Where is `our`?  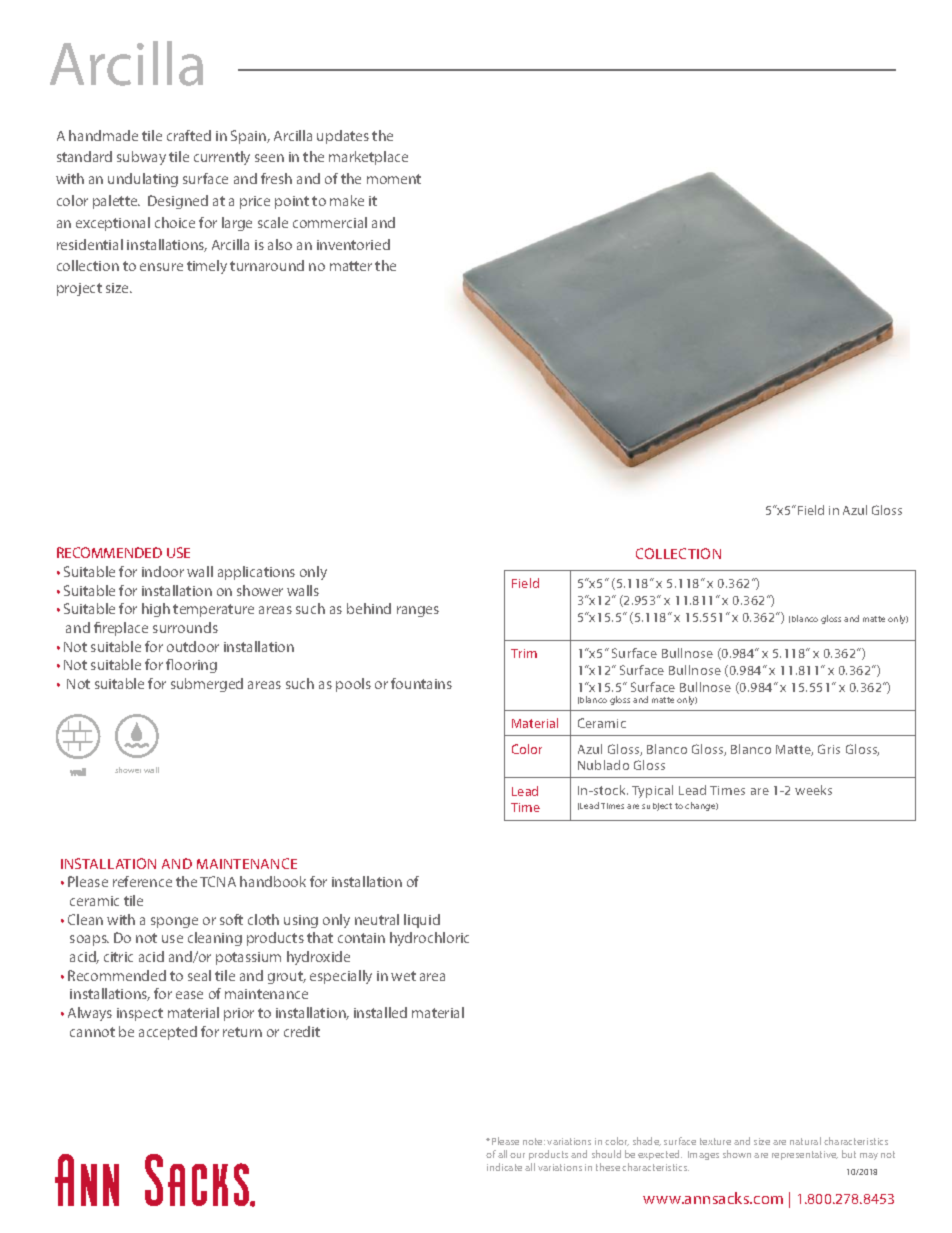
our is located at coordinates (517, 1155).
